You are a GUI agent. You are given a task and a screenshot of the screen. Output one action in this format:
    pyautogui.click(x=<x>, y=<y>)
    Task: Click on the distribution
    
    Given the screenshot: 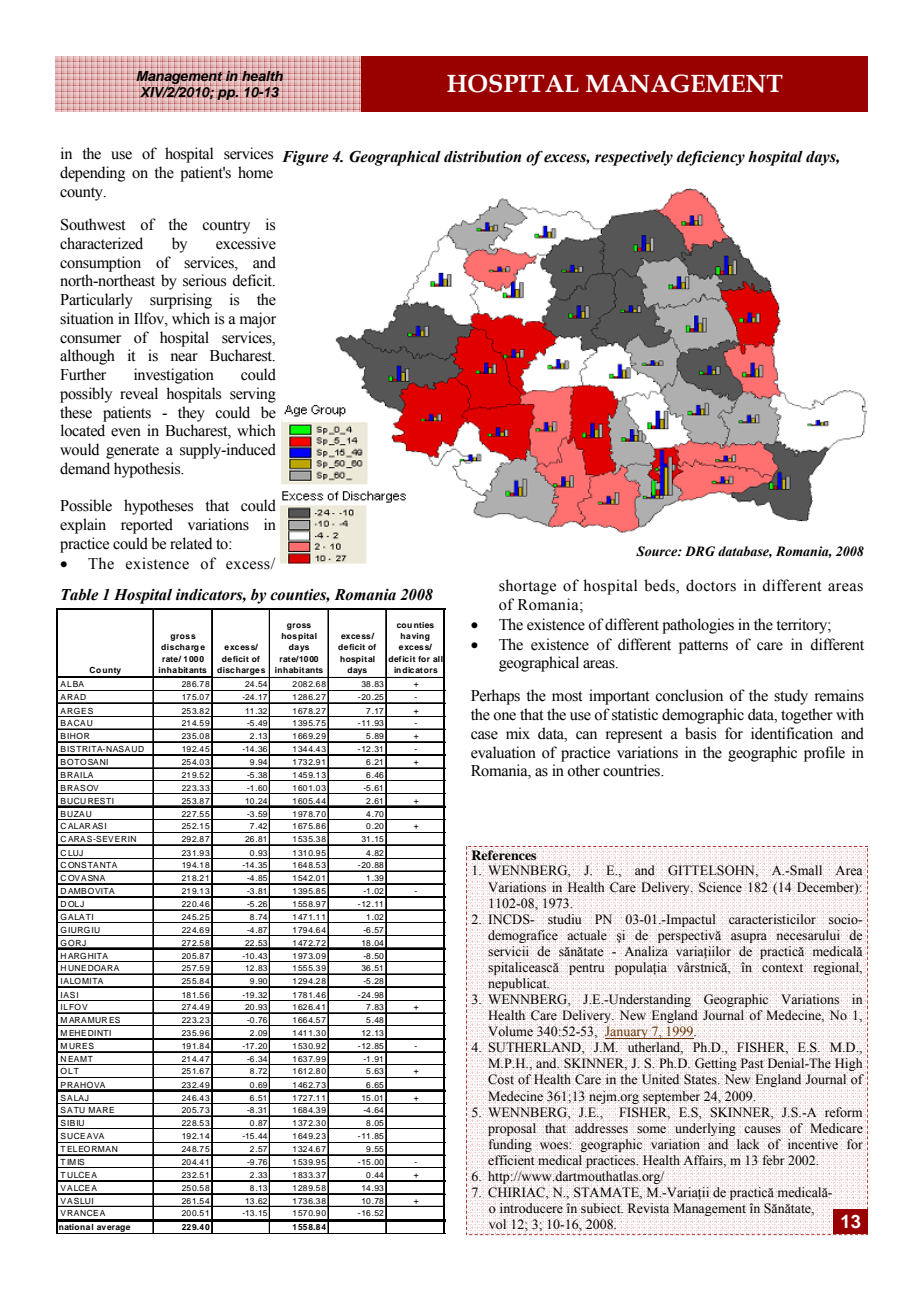 What is the action you would take?
    pyautogui.click(x=482, y=157)
